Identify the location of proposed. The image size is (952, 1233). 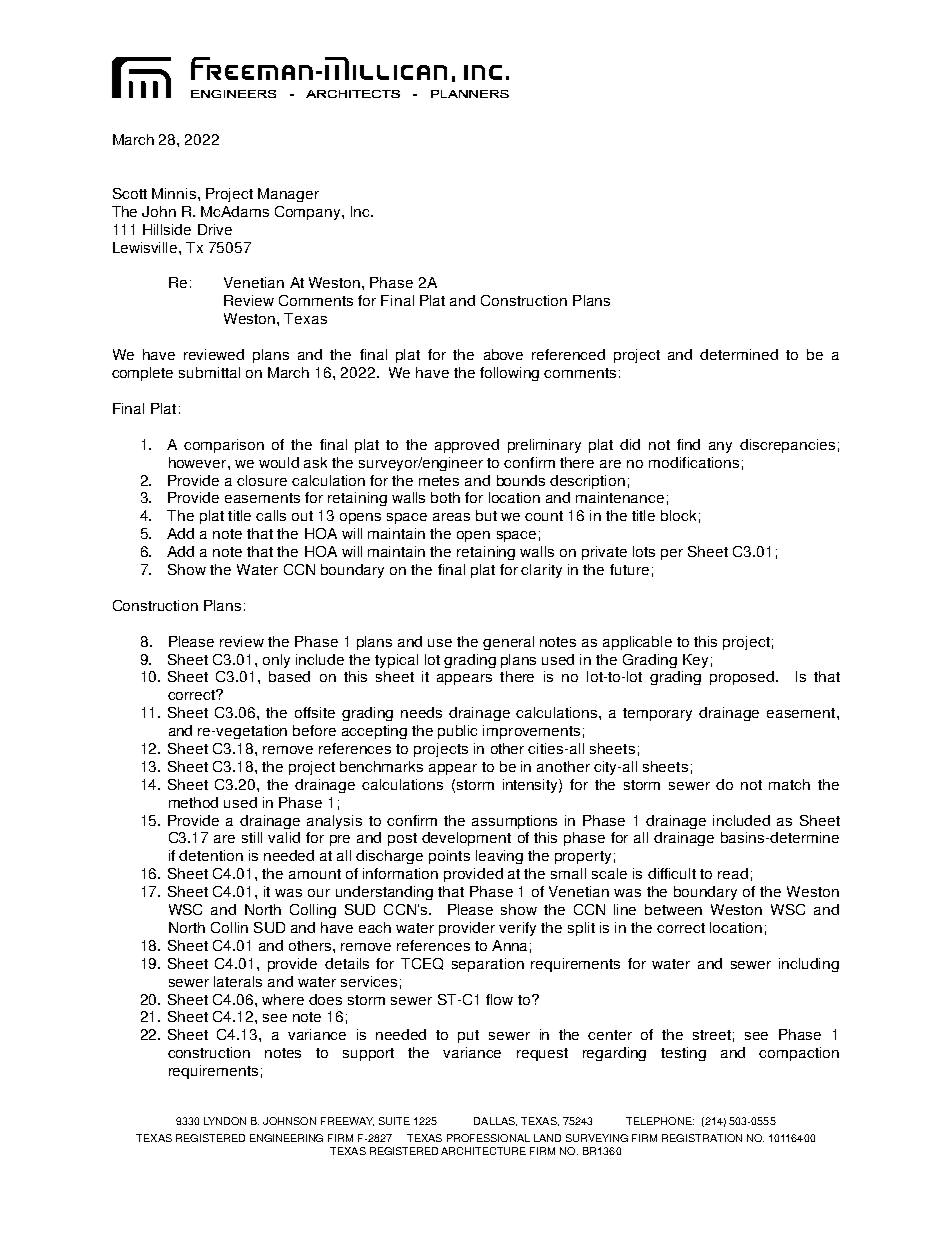
(743, 678).
